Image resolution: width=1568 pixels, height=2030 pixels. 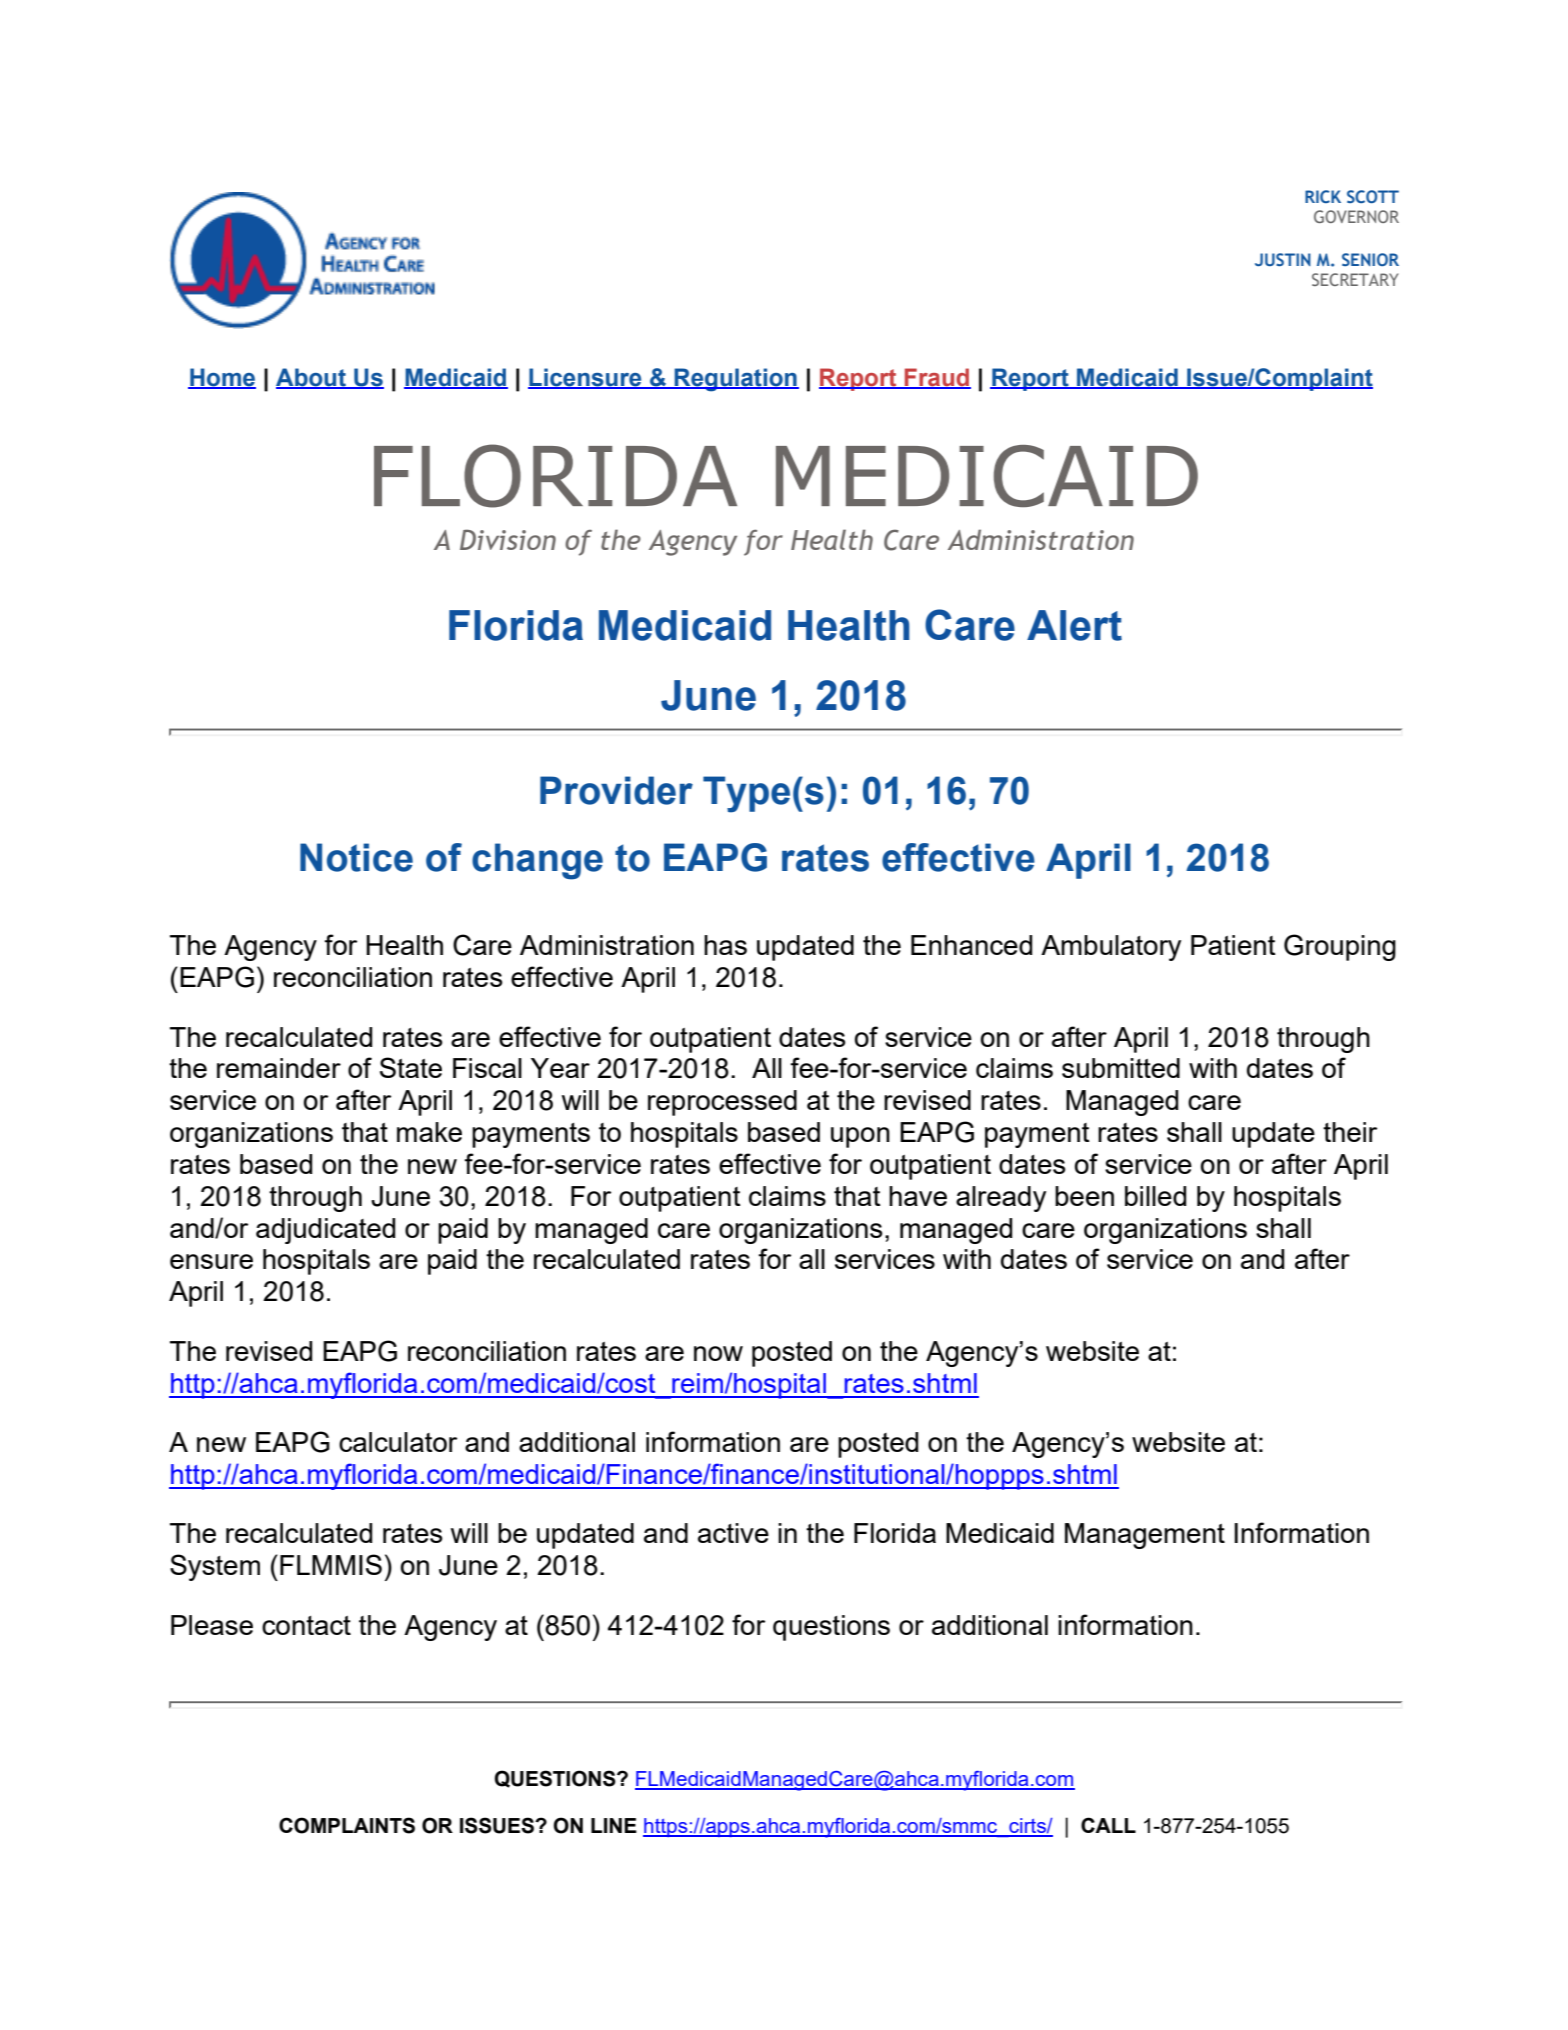 I want to click on adjudicated, so click(x=325, y=1231).
